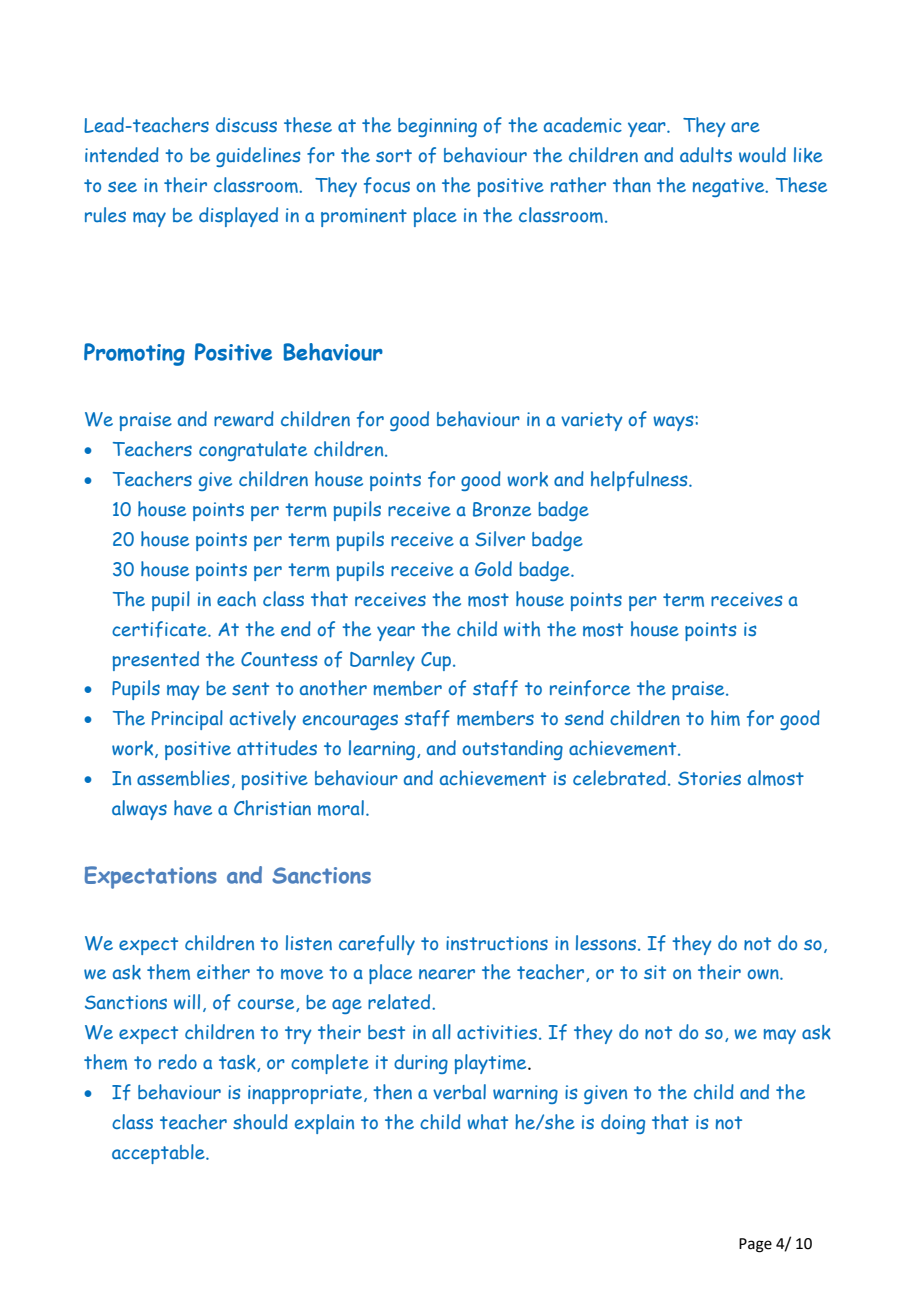 The image size is (924, 1308). I want to click on him, so click(725, 718).
